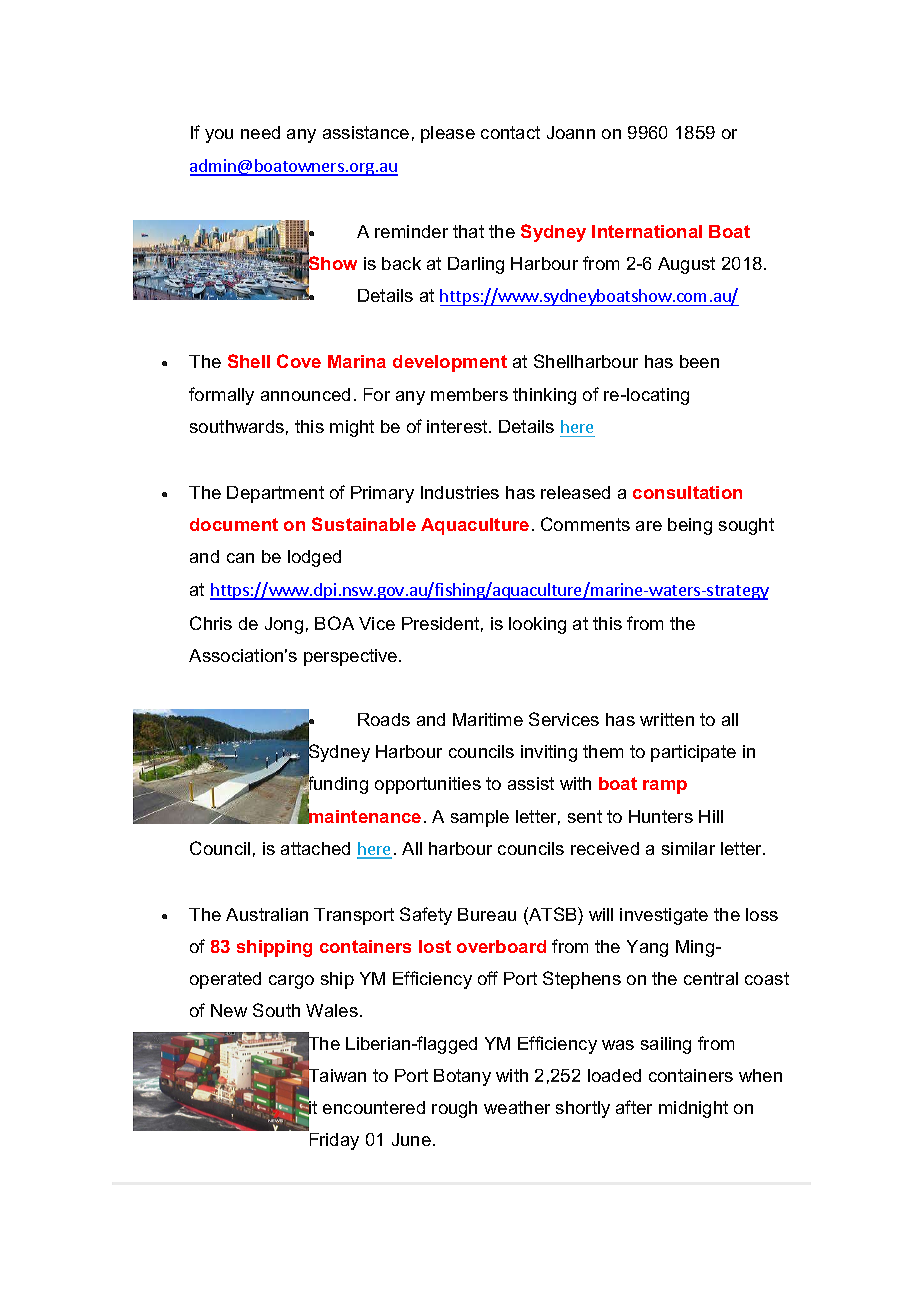 Image resolution: width=924 pixels, height=1308 pixels. What do you see at coordinates (334, 1141) in the screenshot?
I see `Friday` at bounding box center [334, 1141].
